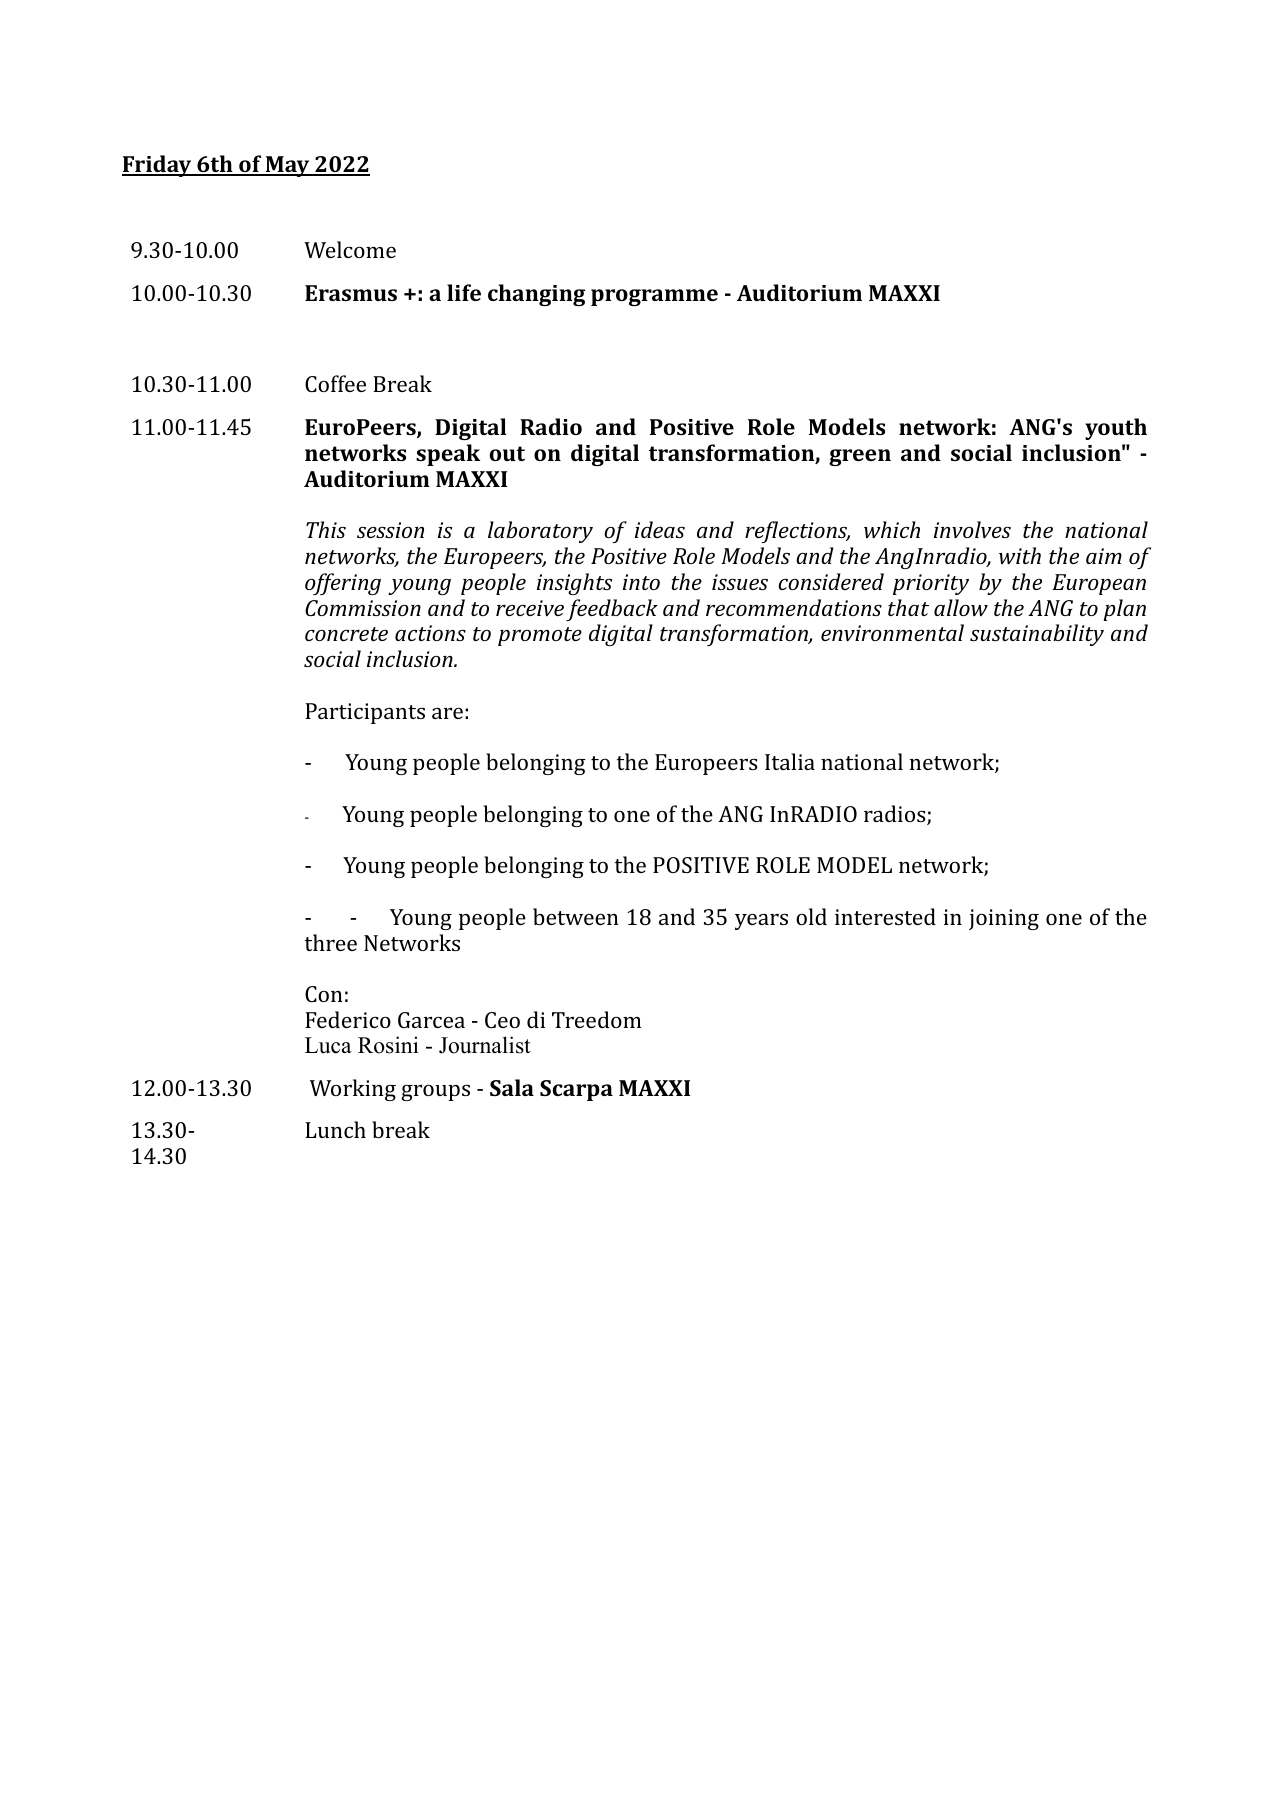  Describe the element at coordinates (353, 1090) in the page. I see `Working` at that location.
